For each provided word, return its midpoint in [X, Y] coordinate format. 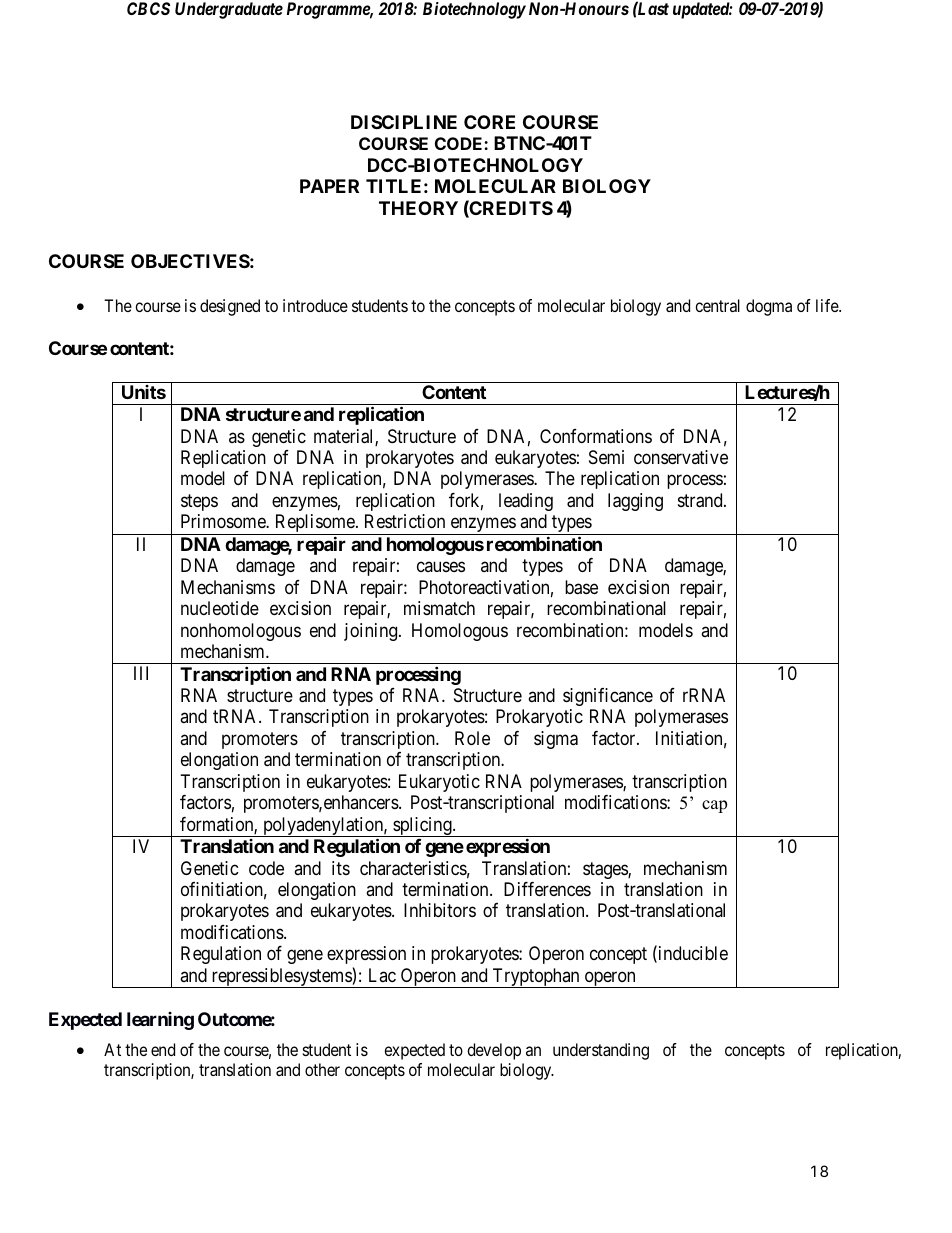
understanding [601, 1051]
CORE [489, 122]
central [717, 305]
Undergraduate [229, 10]
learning [160, 1021]
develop [494, 1051]
